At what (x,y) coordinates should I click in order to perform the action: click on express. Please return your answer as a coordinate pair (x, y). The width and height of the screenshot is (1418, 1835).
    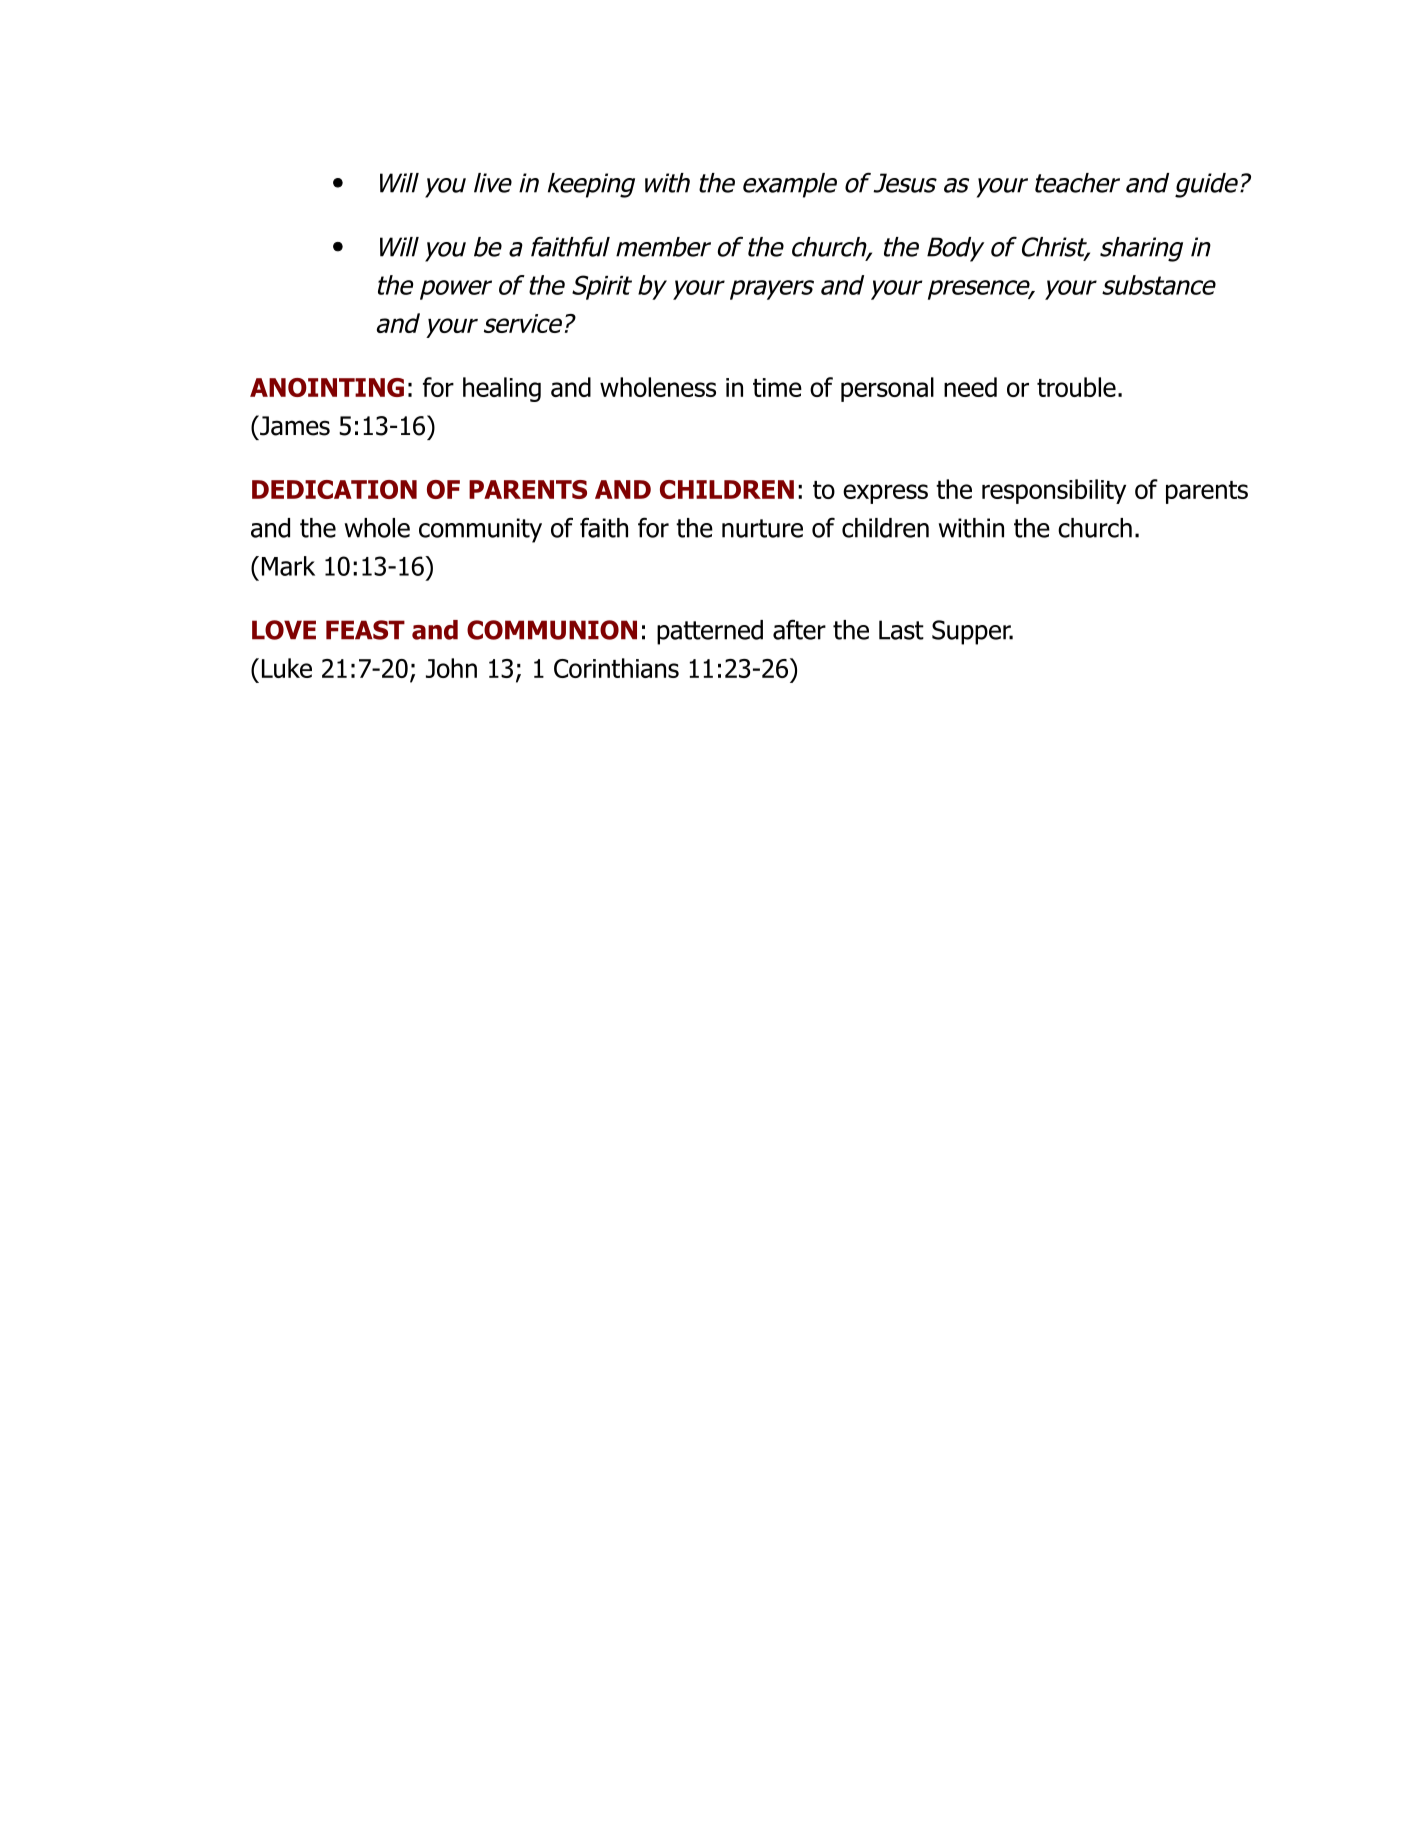
    Looking at the image, I should click on (885, 494).
